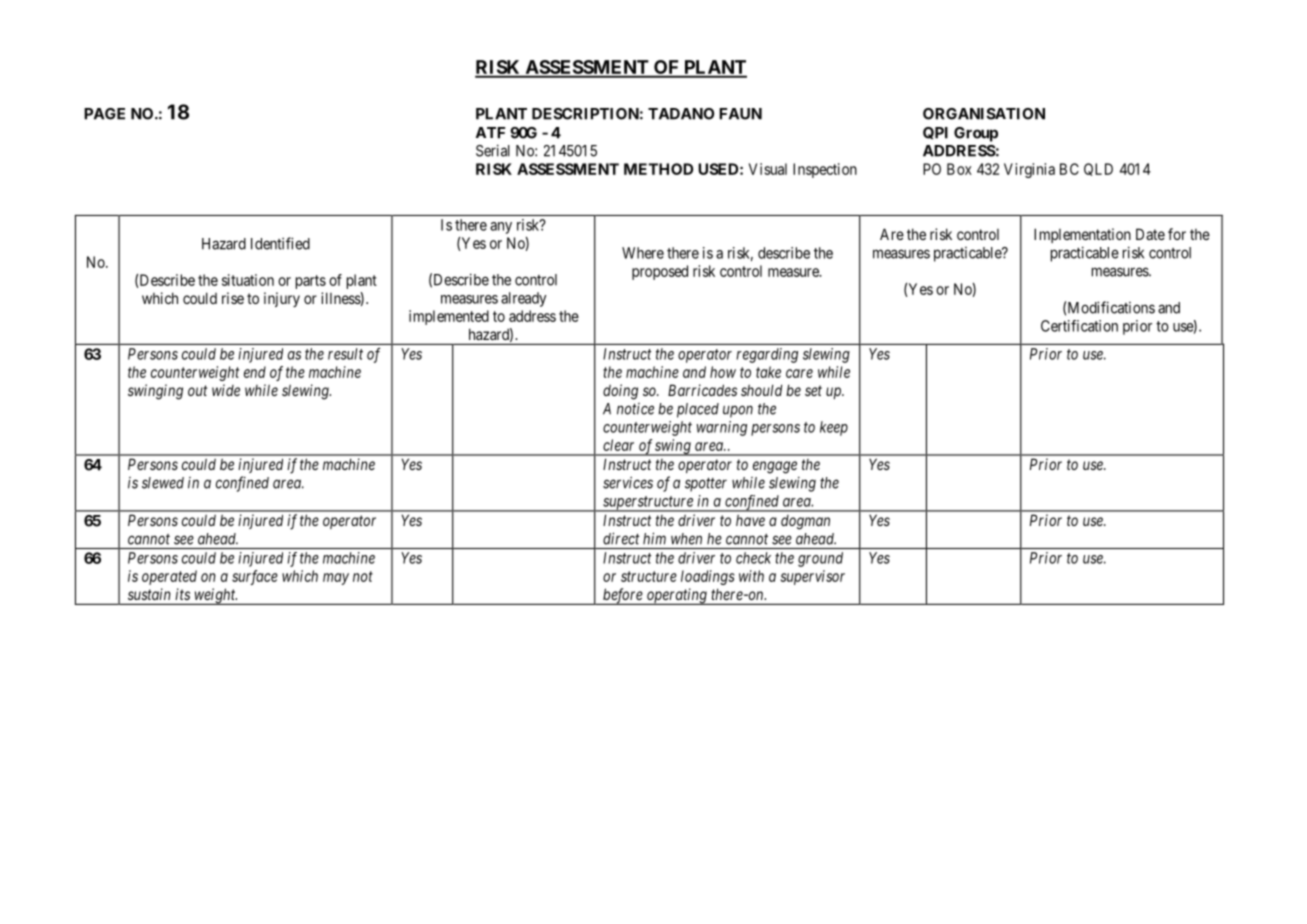 This screenshot has width=1307, height=924. What do you see at coordinates (834, 428) in the screenshot?
I see `keep` at bounding box center [834, 428].
